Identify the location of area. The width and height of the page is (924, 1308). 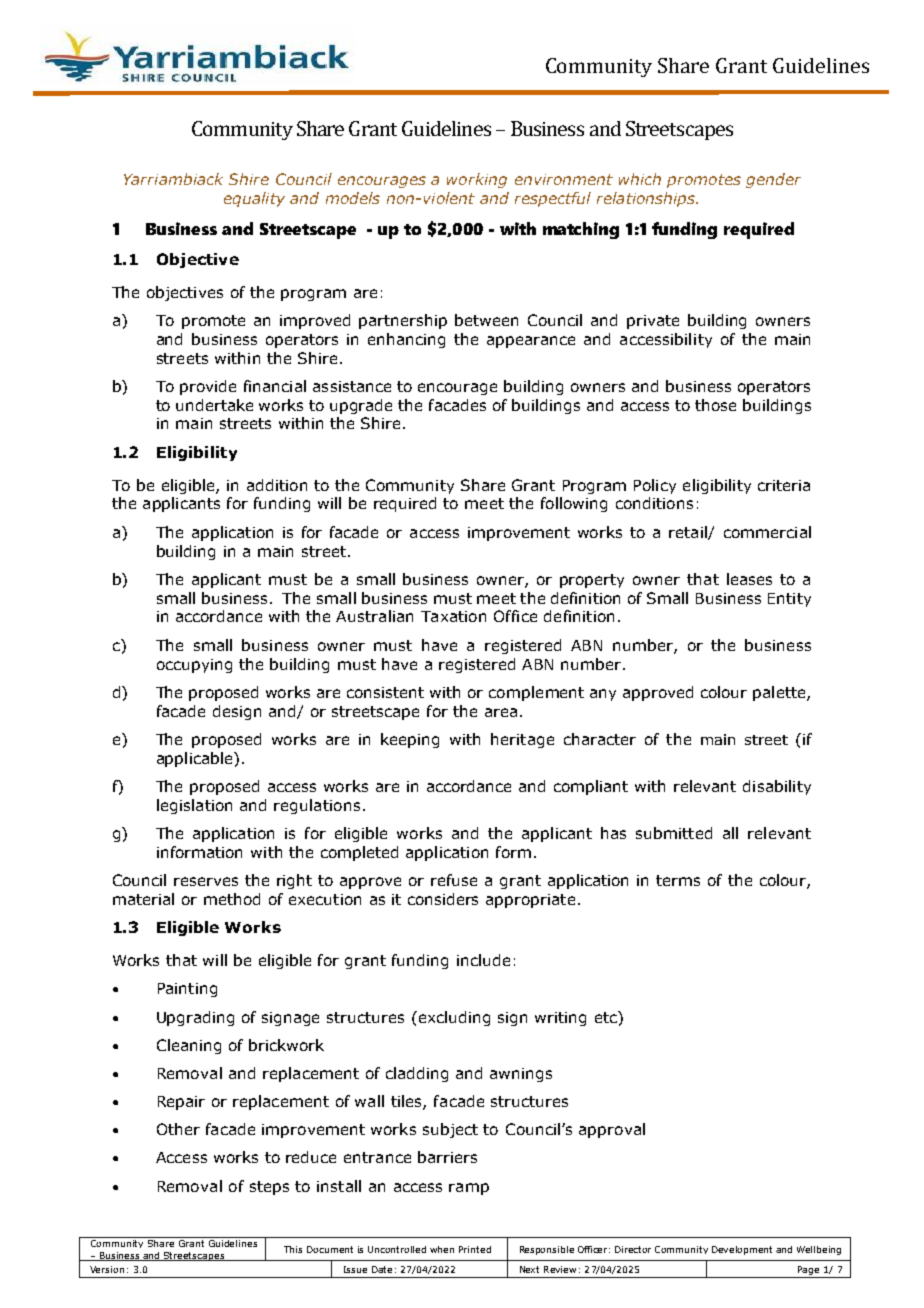
(501, 712).
